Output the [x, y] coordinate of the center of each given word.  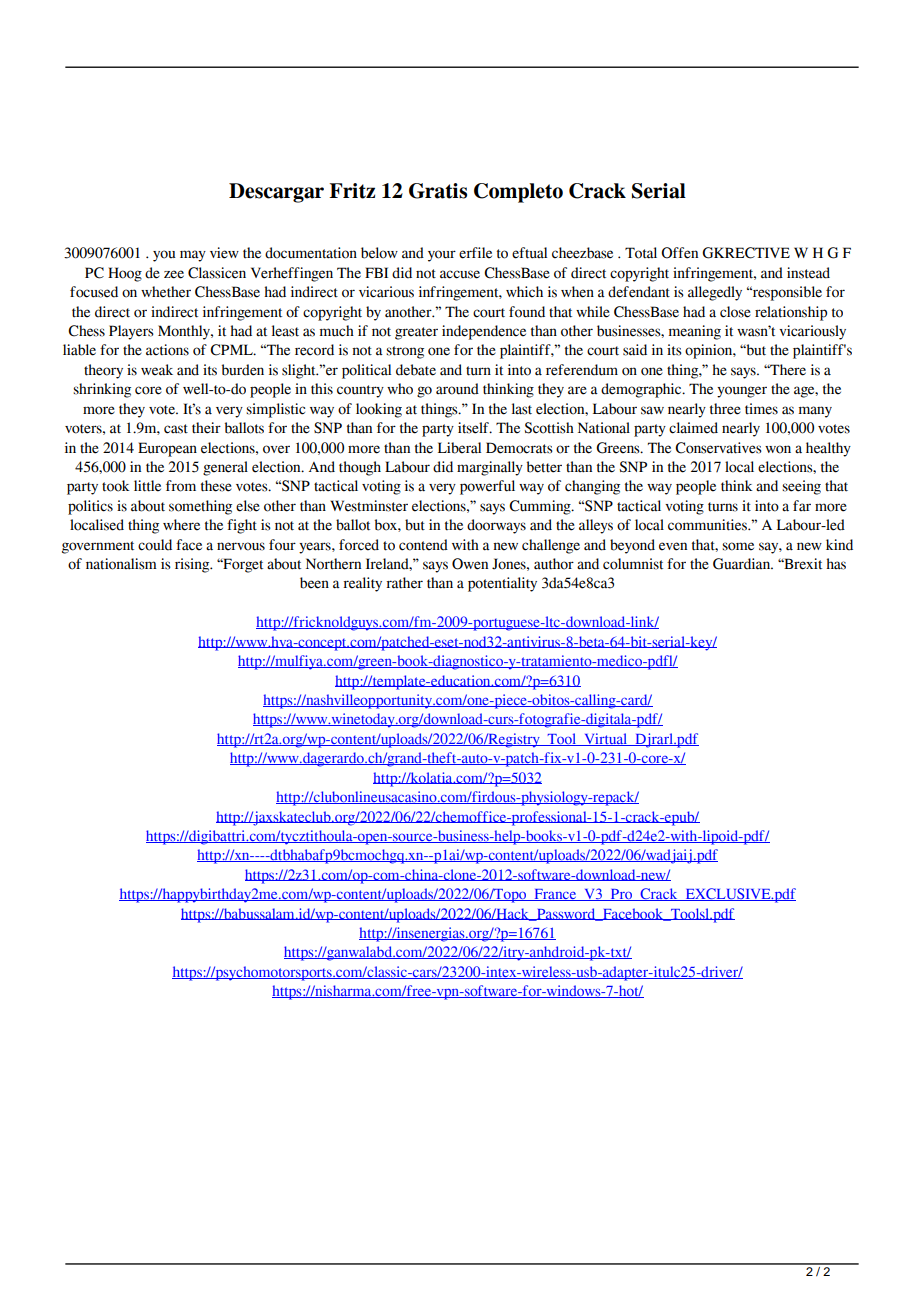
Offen [679, 253]
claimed [693, 428]
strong [405, 352]
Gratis [438, 191]
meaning [695, 332]
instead [808, 273]
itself [474, 428]
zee [174, 274]
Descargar [276, 193]
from [181, 486]
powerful [487, 487]
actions [167, 350]
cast [176, 429]
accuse [460, 274]
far [802, 506]
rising [193, 565]
